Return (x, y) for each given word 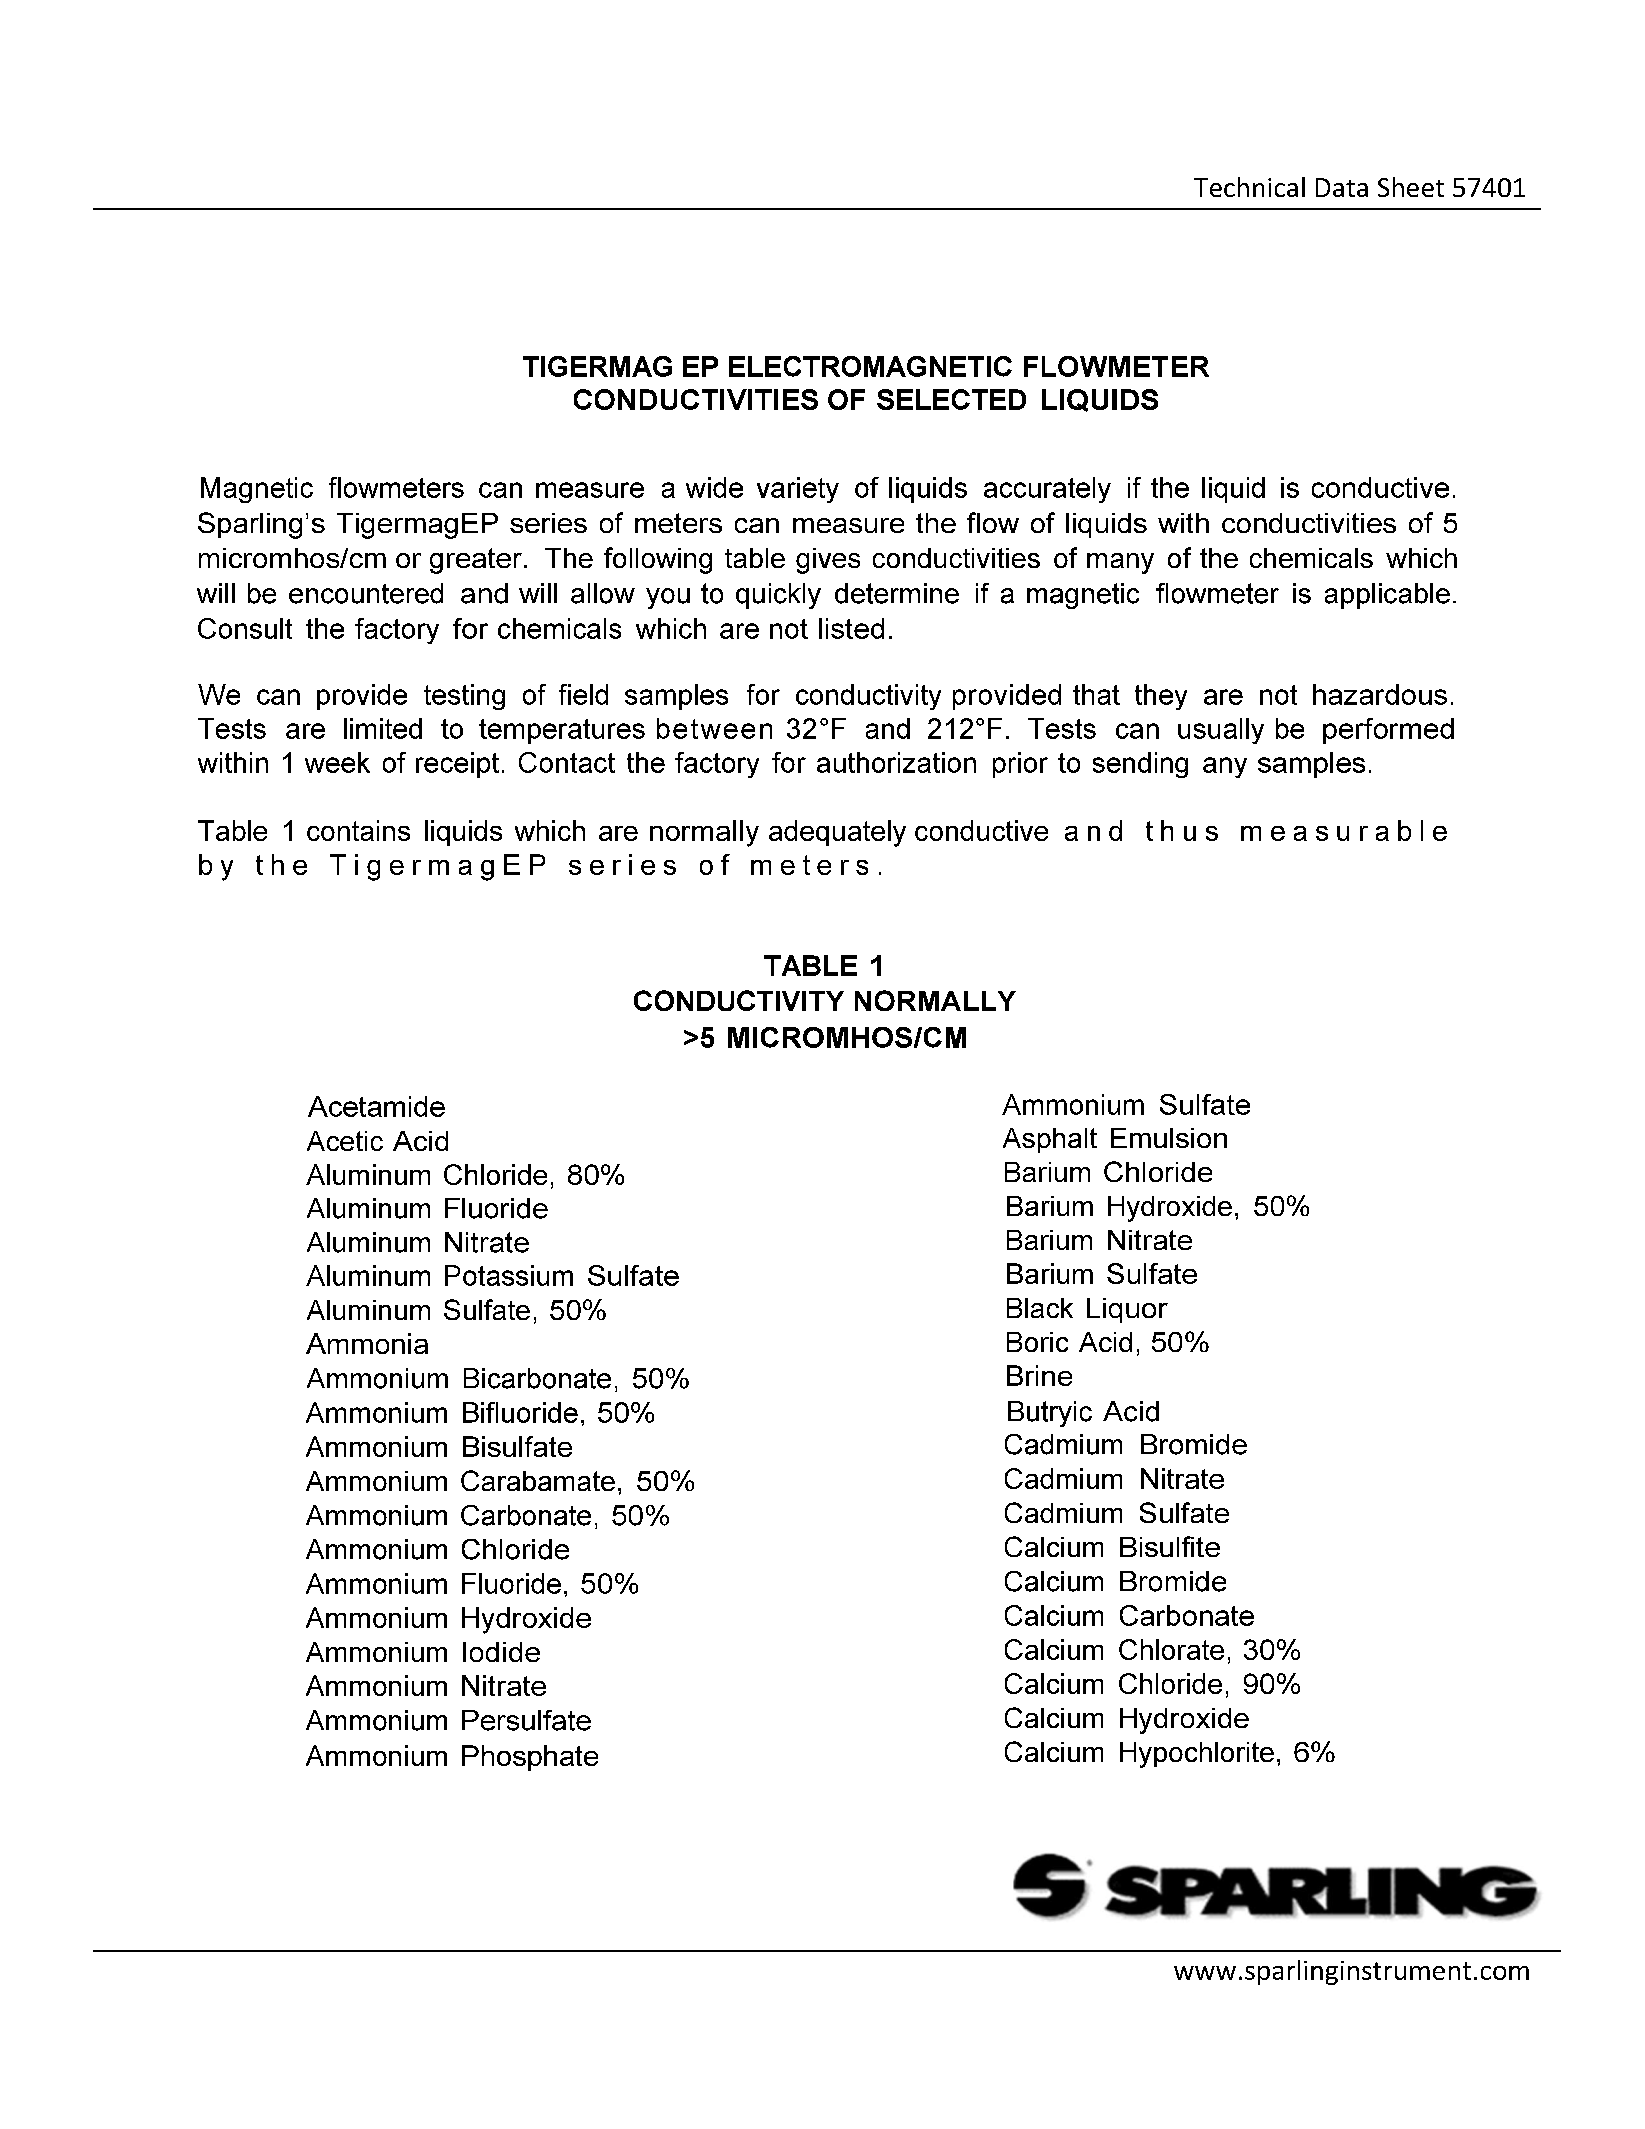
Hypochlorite (1197, 1755)
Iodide (501, 1652)
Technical (1249, 187)
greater (476, 561)
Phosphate (530, 1758)
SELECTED (951, 399)
